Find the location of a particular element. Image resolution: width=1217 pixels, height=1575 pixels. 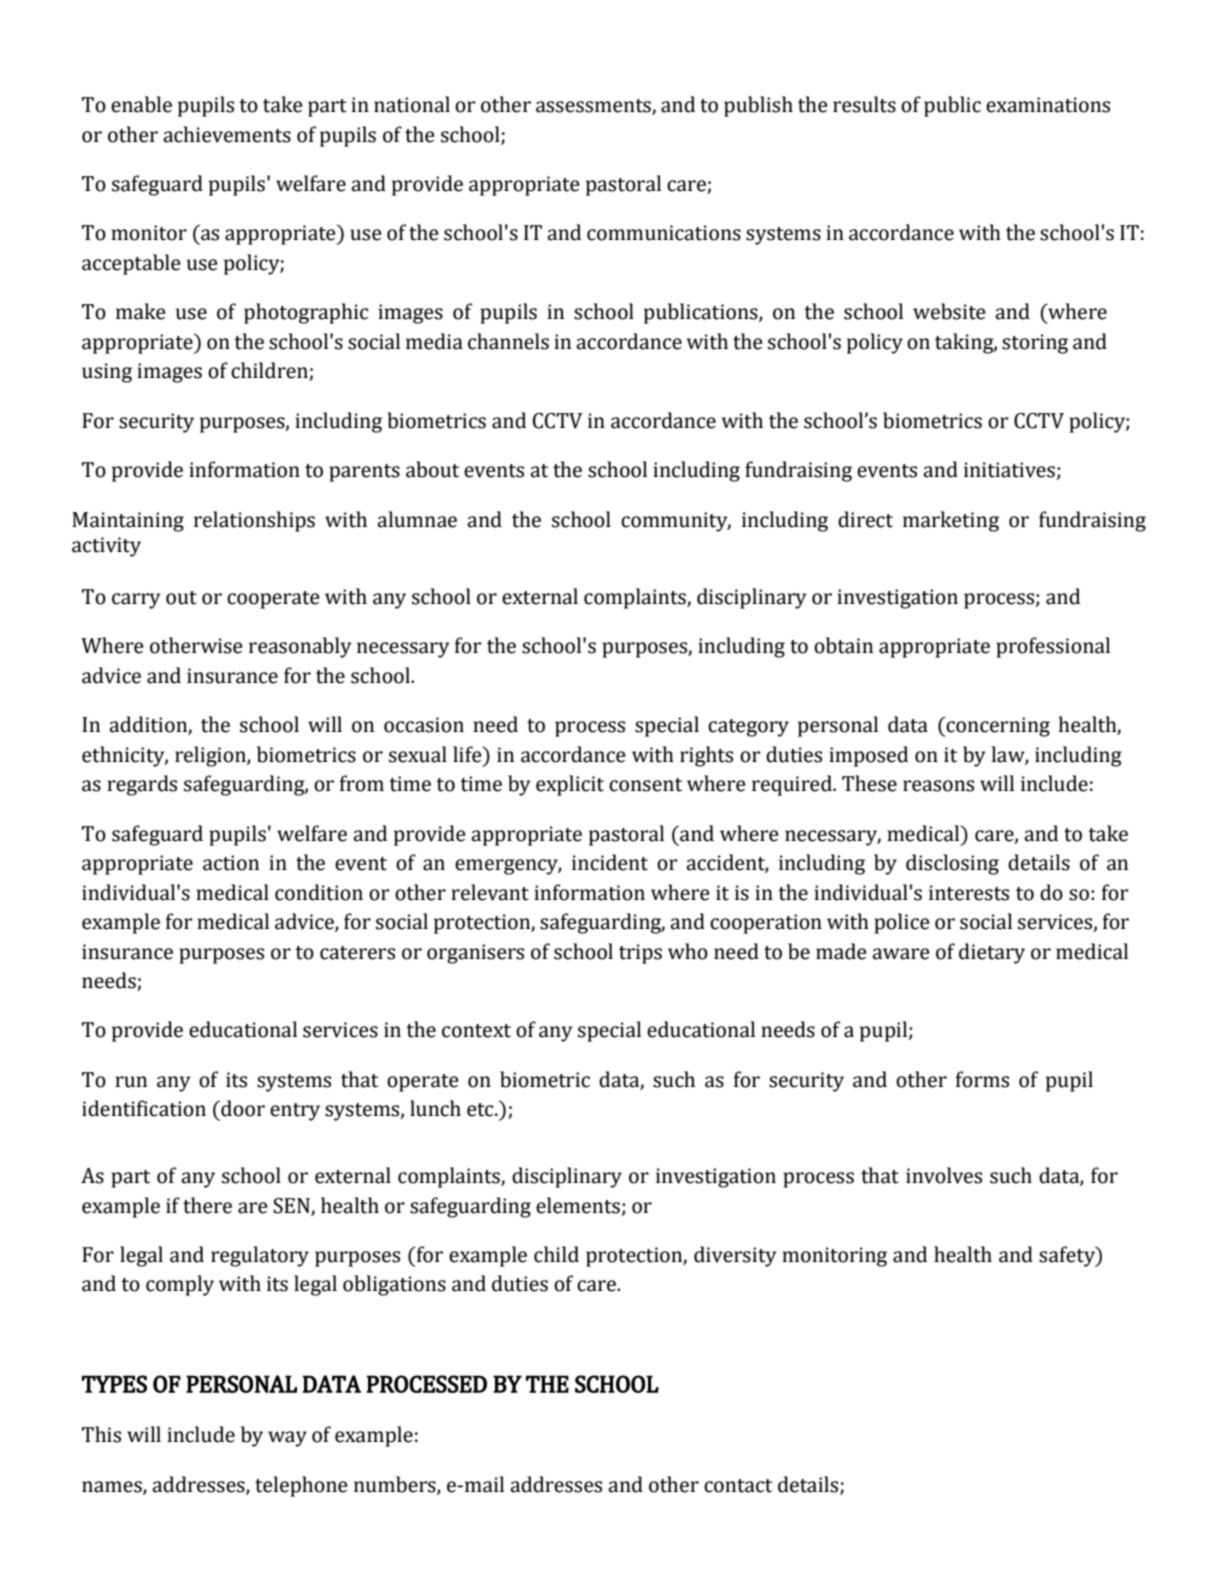

reasons is located at coordinates (938, 786).
